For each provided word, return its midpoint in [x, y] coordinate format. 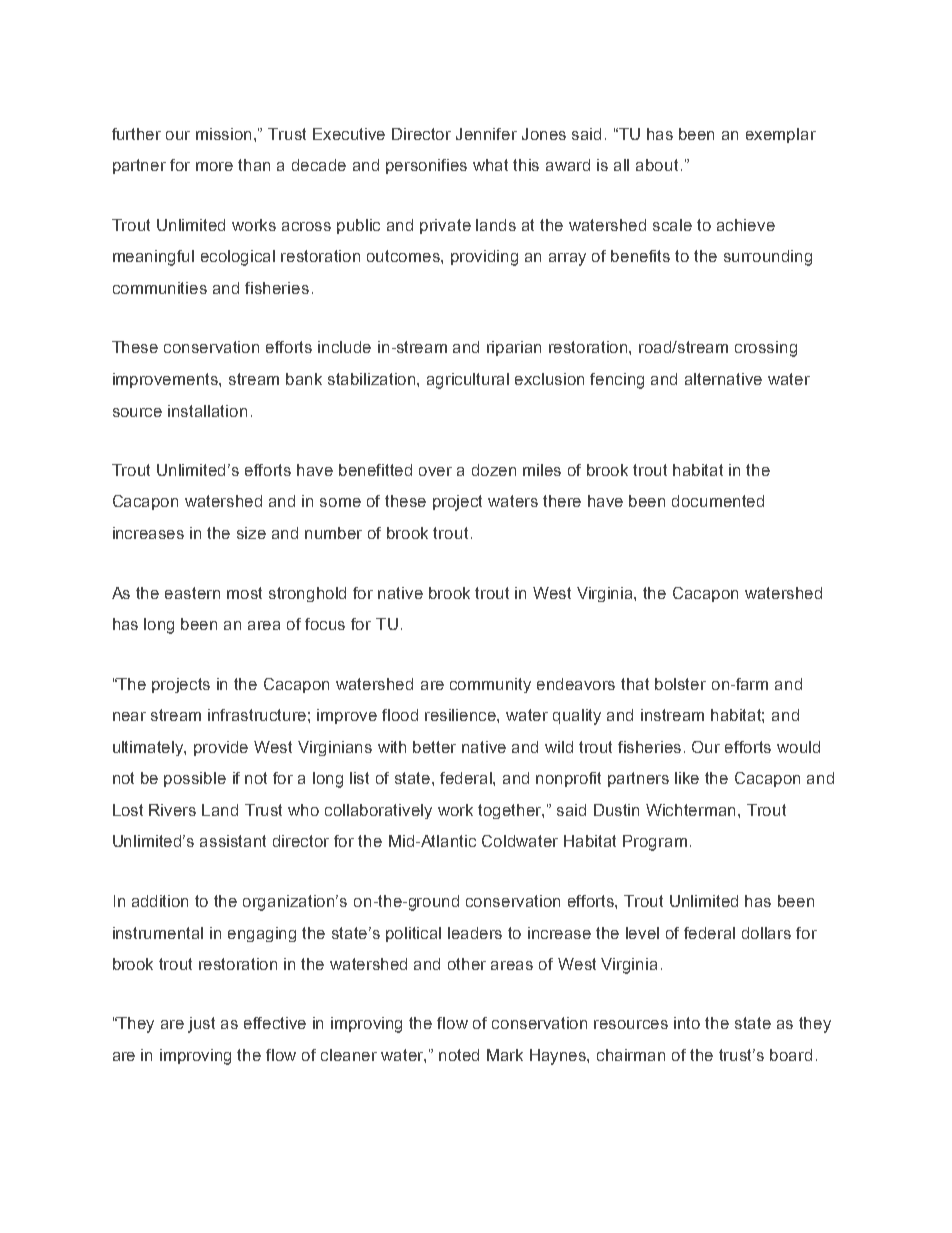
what [490, 165]
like [687, 778]
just [201, 1025]
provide [221, 748]
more [214, 166]
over [435, 471]
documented [718, 501]
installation [207, 411]
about [657, 165]
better [434, 747]
